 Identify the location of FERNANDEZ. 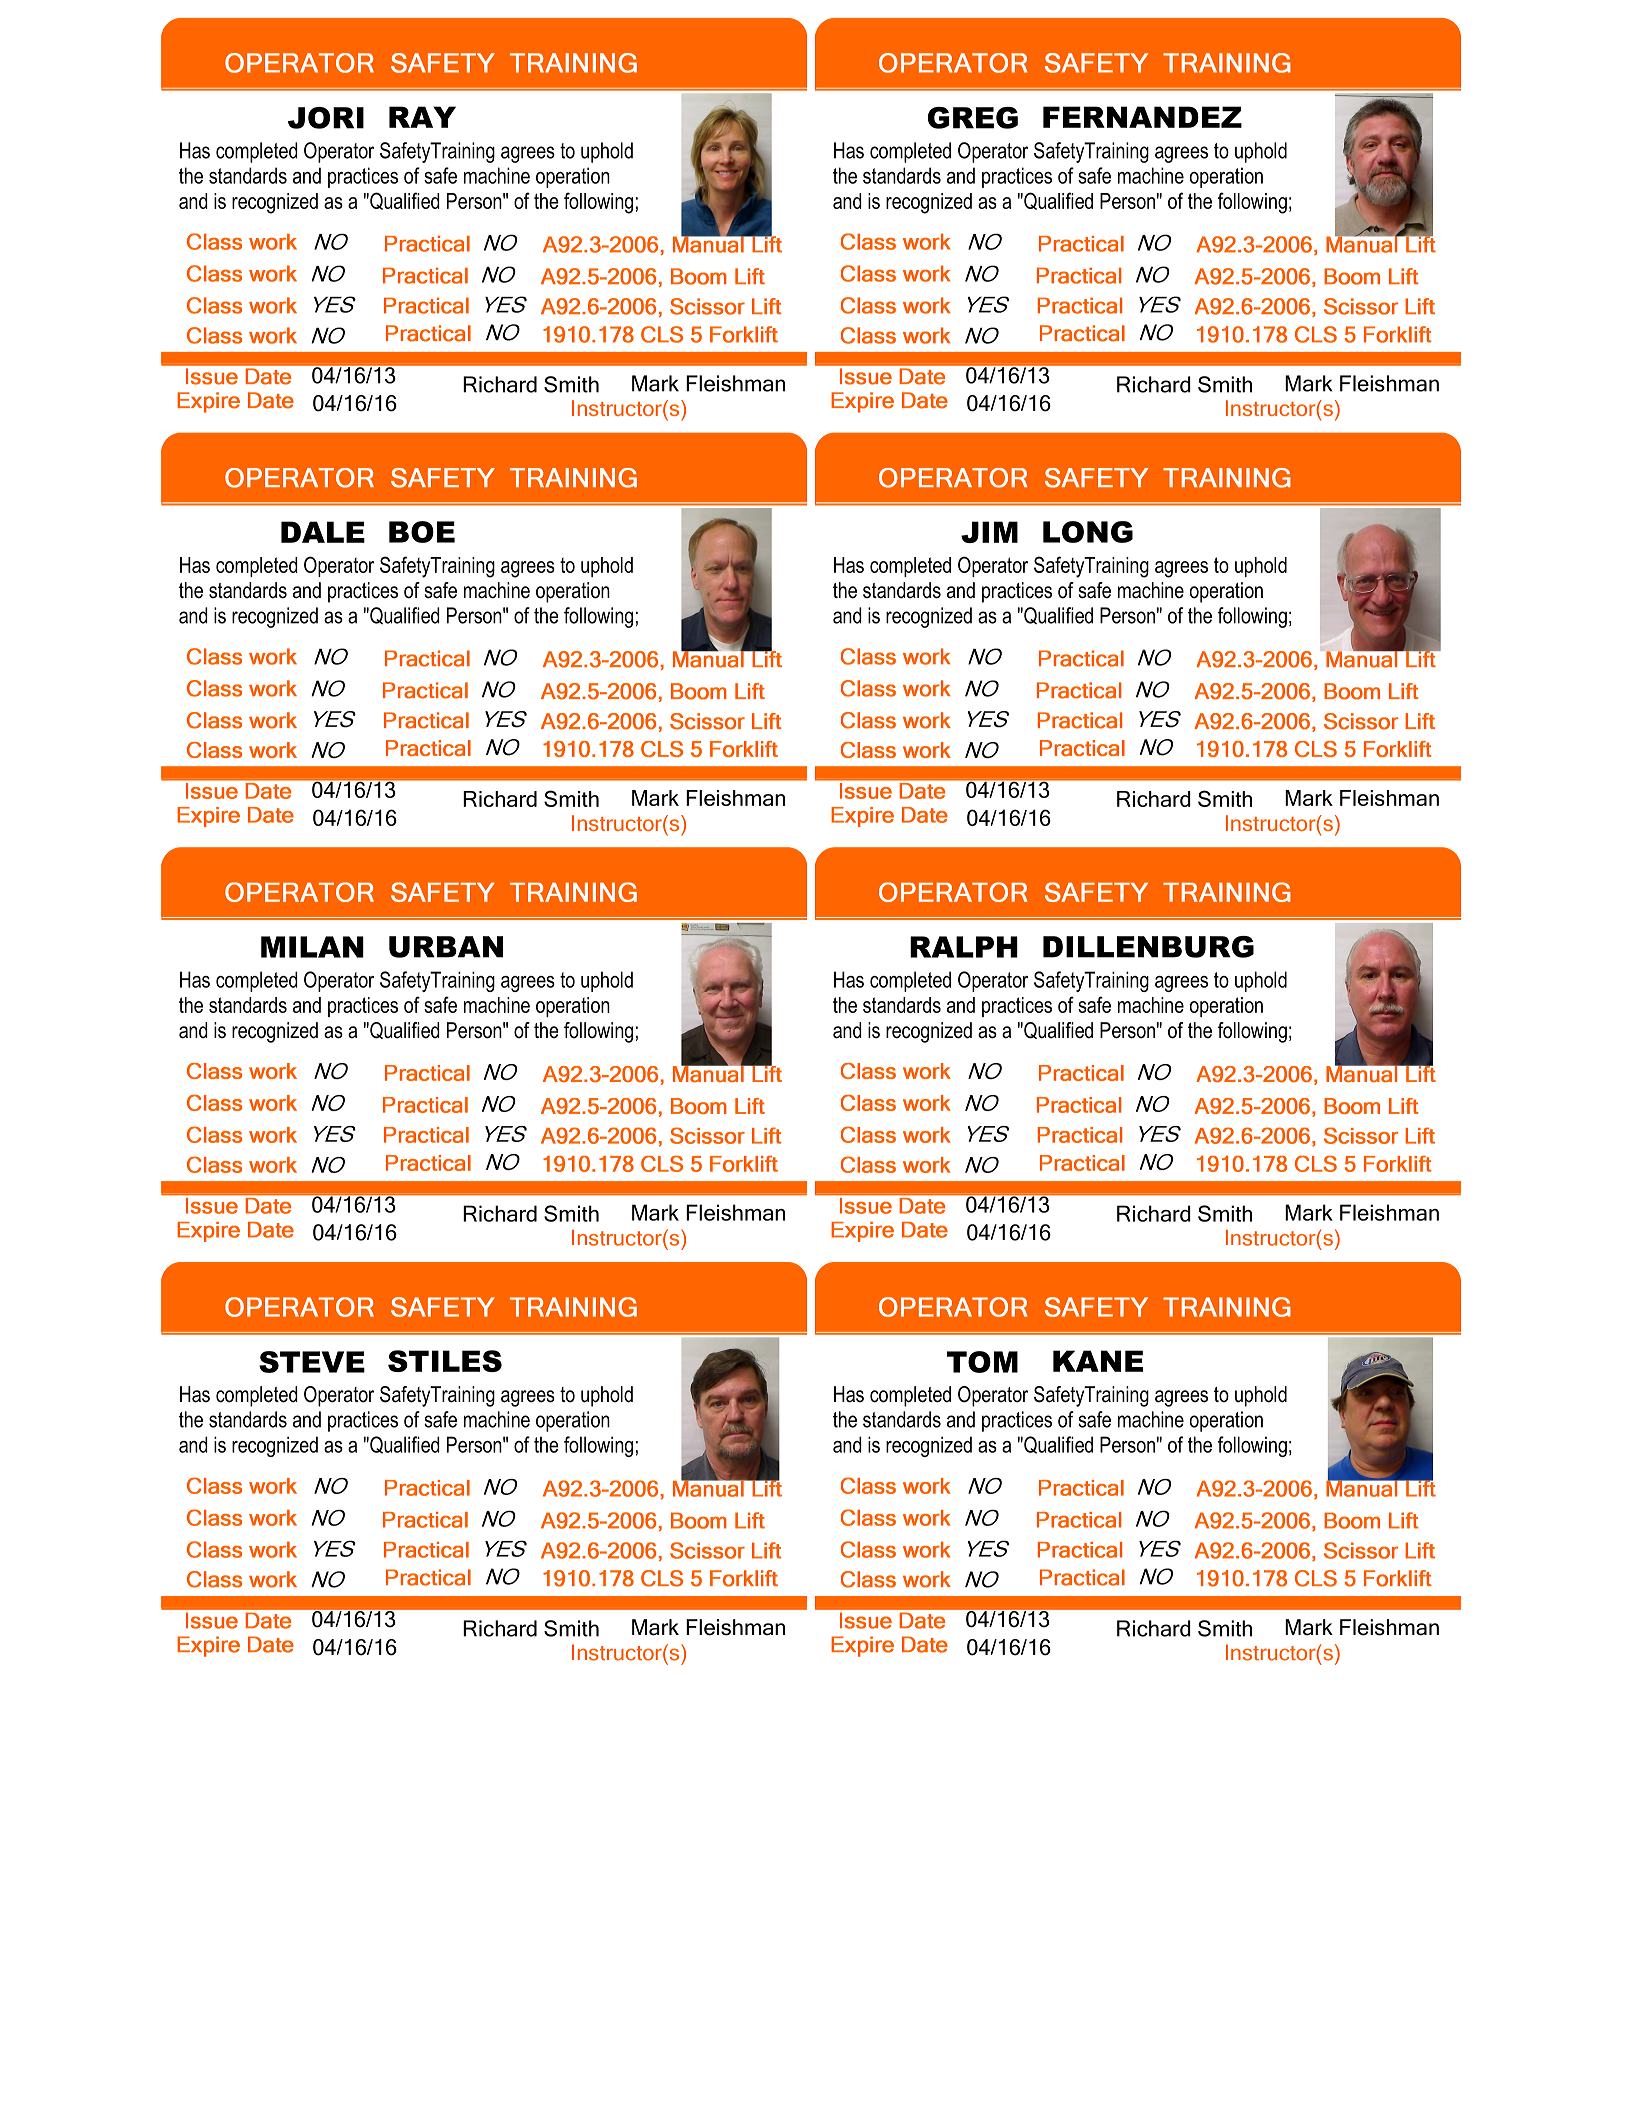
(1142, 117).
